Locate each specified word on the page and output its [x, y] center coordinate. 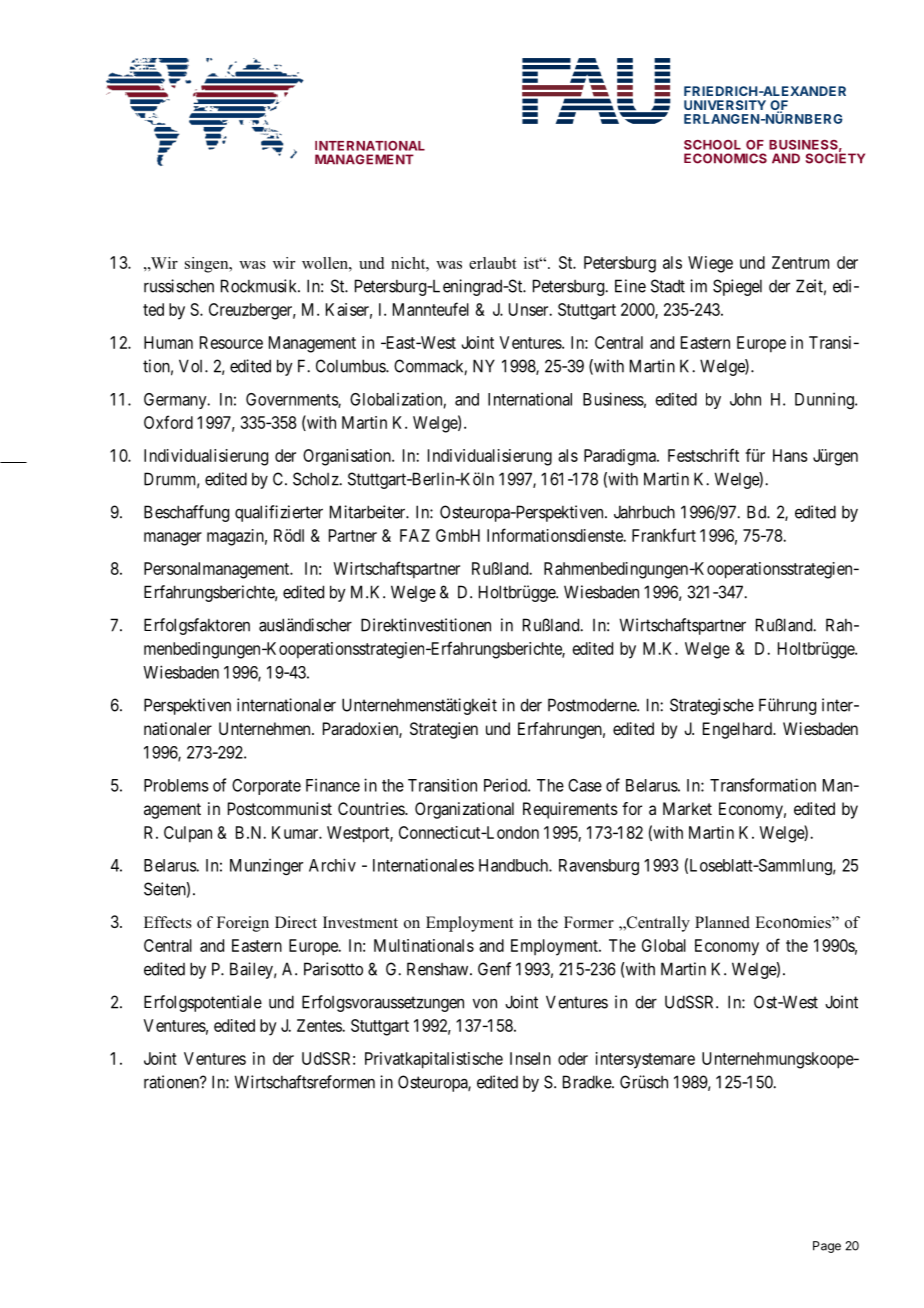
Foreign [243, 924]
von [485, 1004]
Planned [722, 922]
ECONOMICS [725, 158]
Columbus [351, 366]
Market [687, 808]
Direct [296, 922]
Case [585, 785]
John [745, 399]
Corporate [266, 787]
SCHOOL [712, 145]
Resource [231, 342]
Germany [176, 401]
